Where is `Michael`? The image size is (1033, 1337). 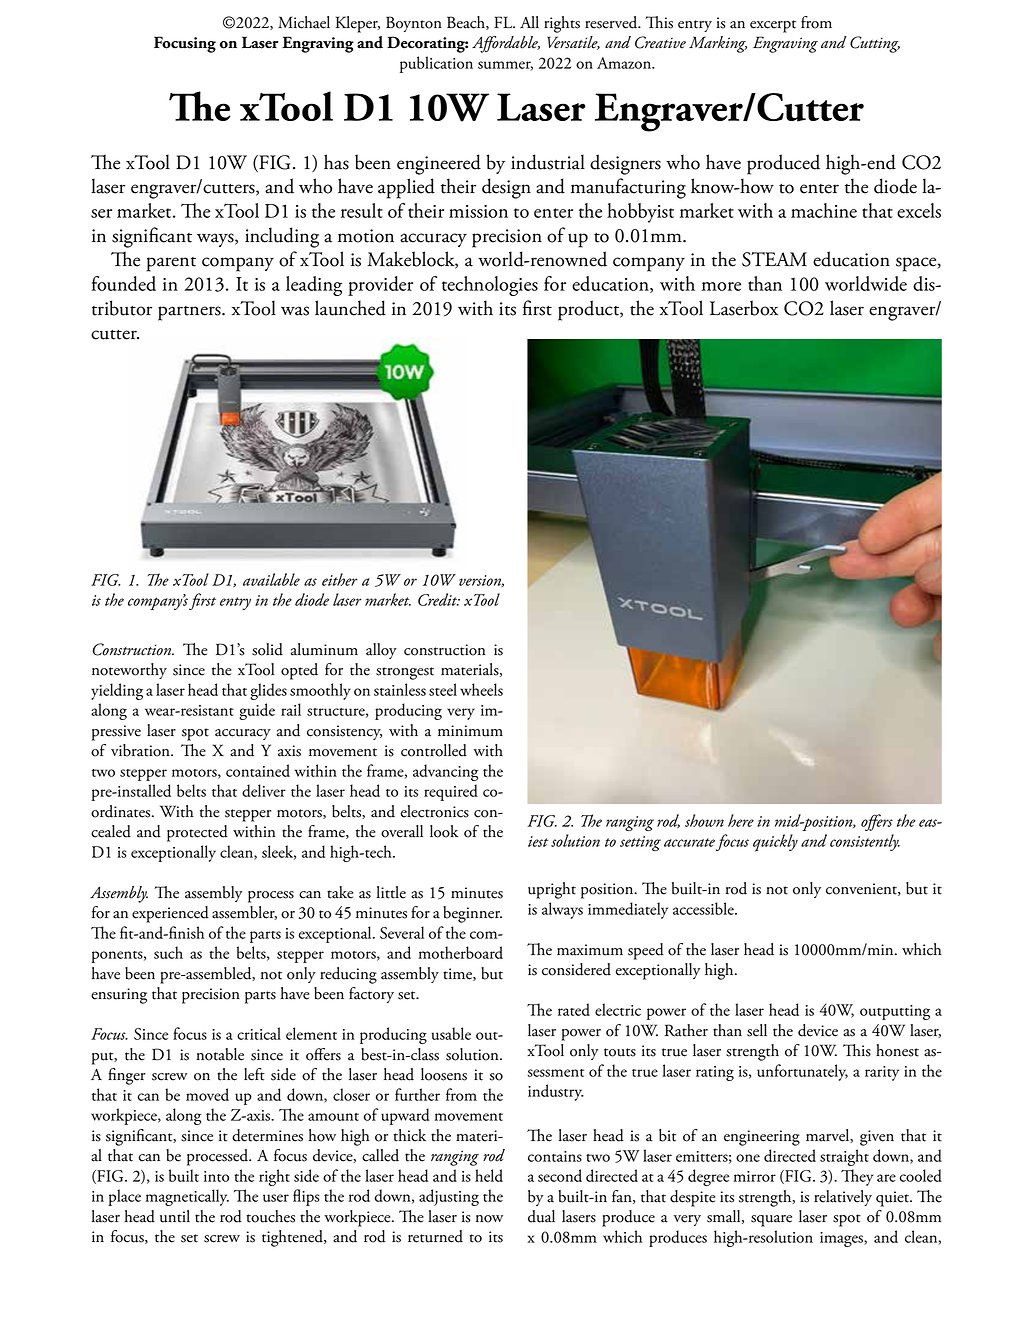 Michael is located at coordinates (304, 22).
